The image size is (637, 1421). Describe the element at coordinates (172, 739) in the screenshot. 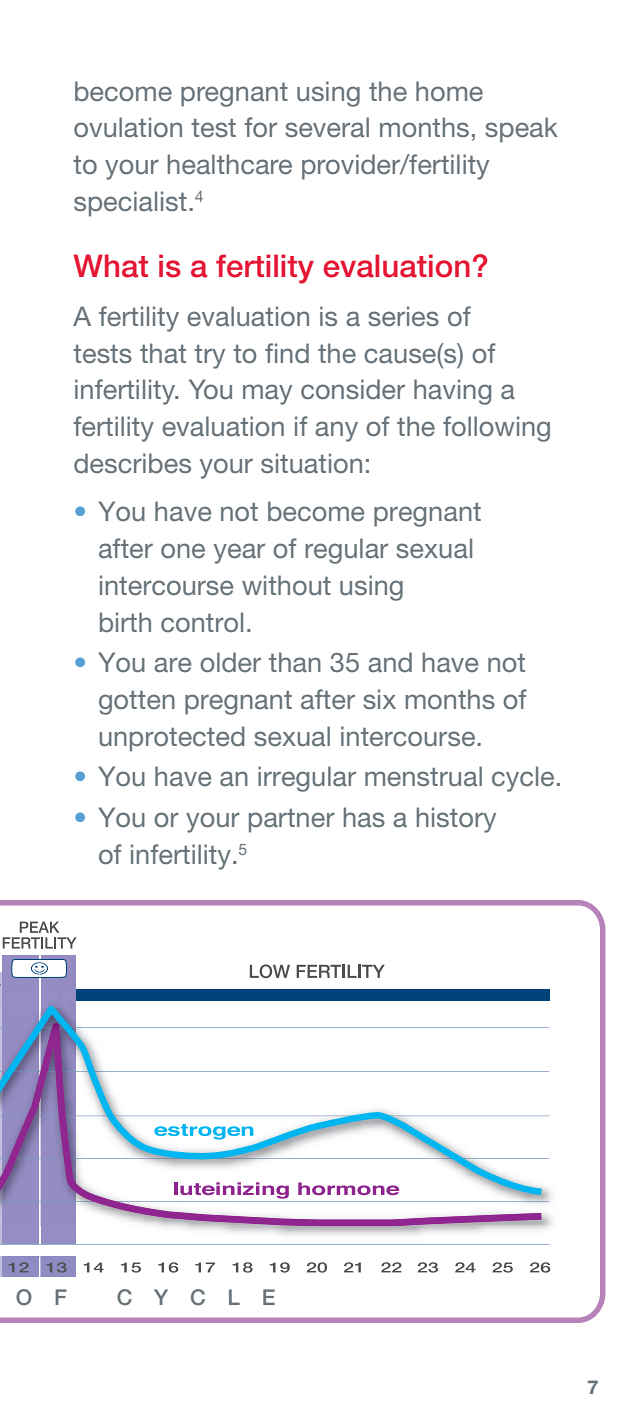

I see `unprotected` at that location.
